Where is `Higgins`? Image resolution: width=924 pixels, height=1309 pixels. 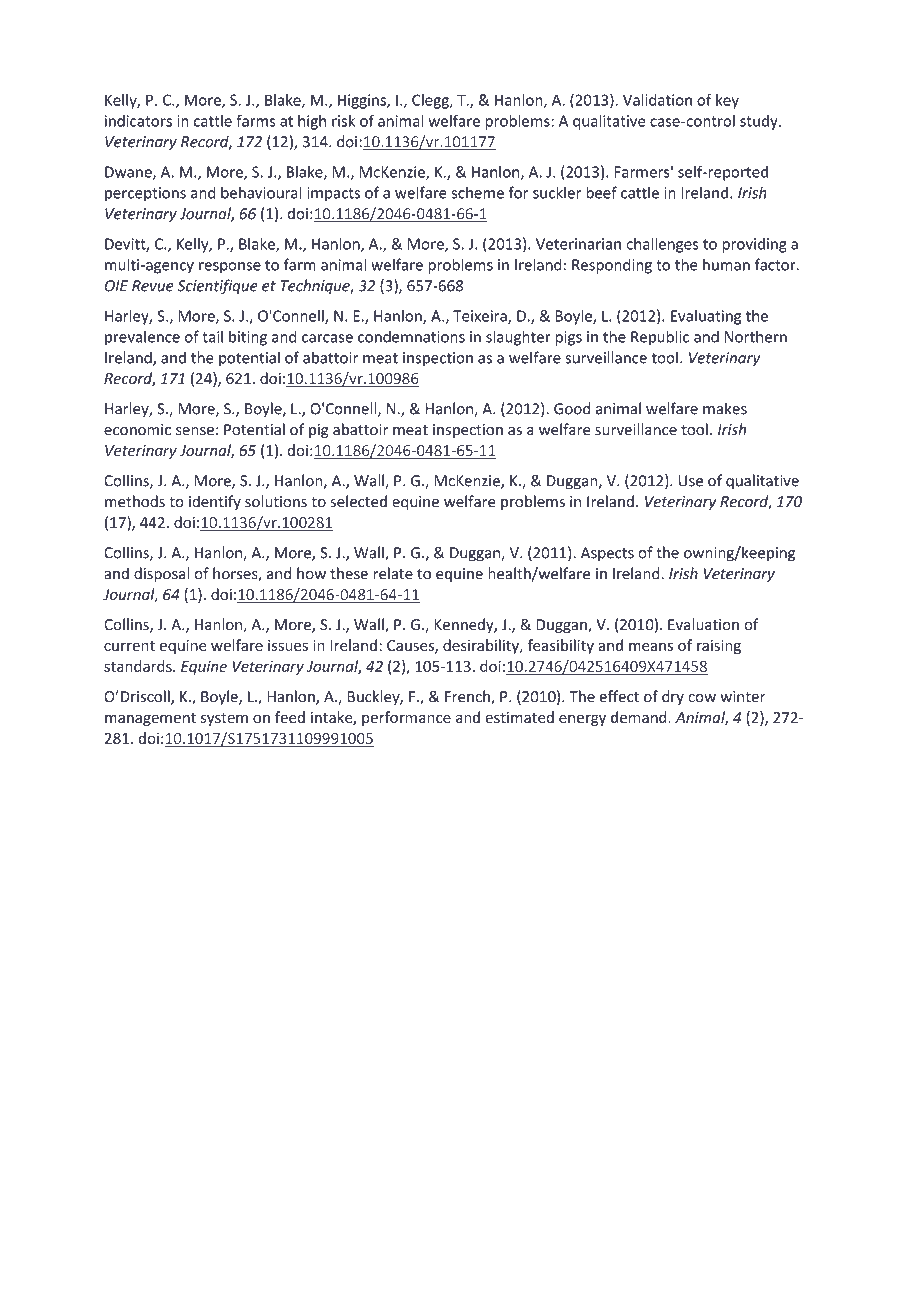
Higgins is located at coordinates (363, 101).
